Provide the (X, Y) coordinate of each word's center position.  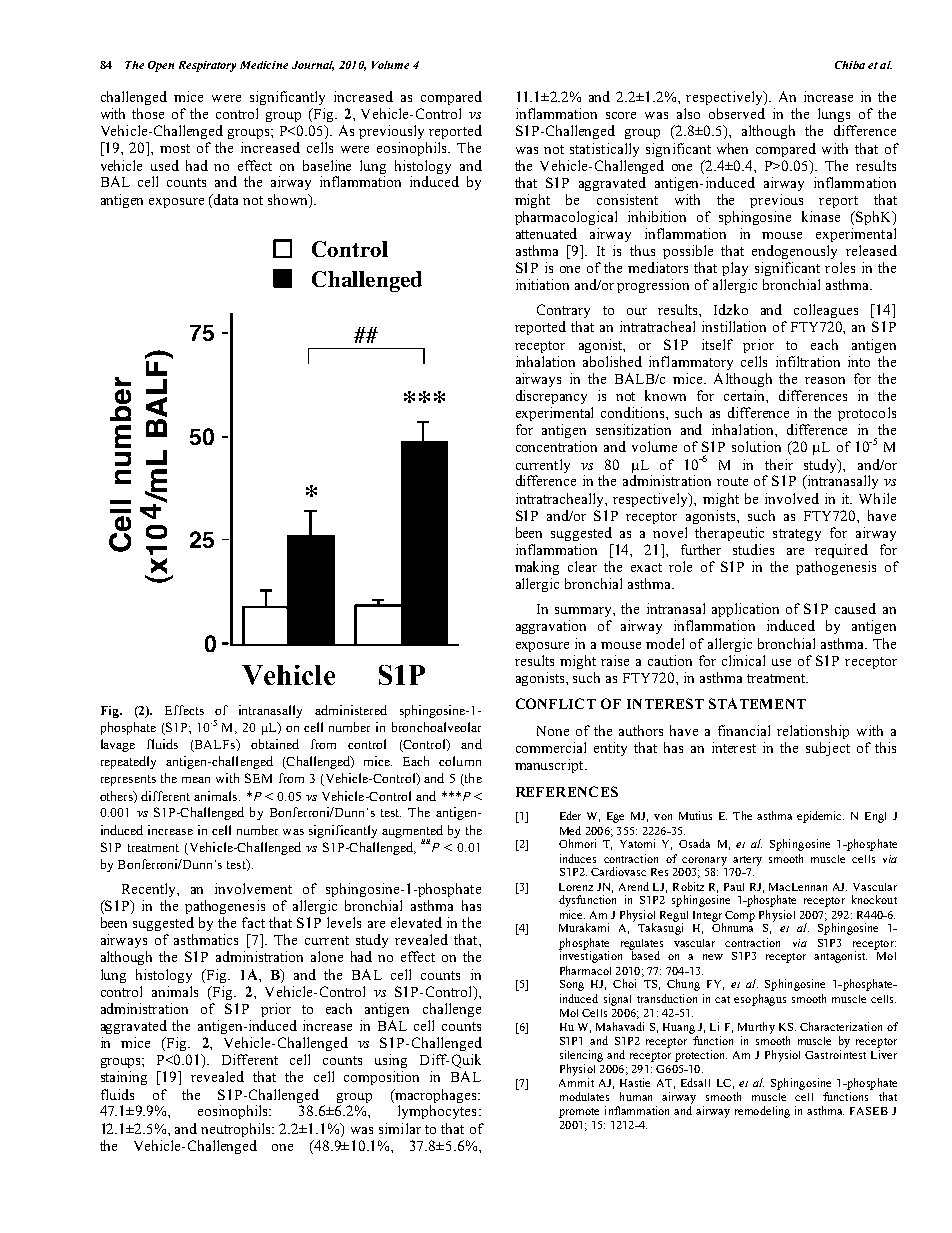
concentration (556, 446)
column (460, 761)
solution (756, 446)
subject (828, 749)
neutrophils (237, 1130)
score (621, 115)
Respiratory (207, 66)
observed (737, 113)
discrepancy (551, 397)
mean (196, 780)
